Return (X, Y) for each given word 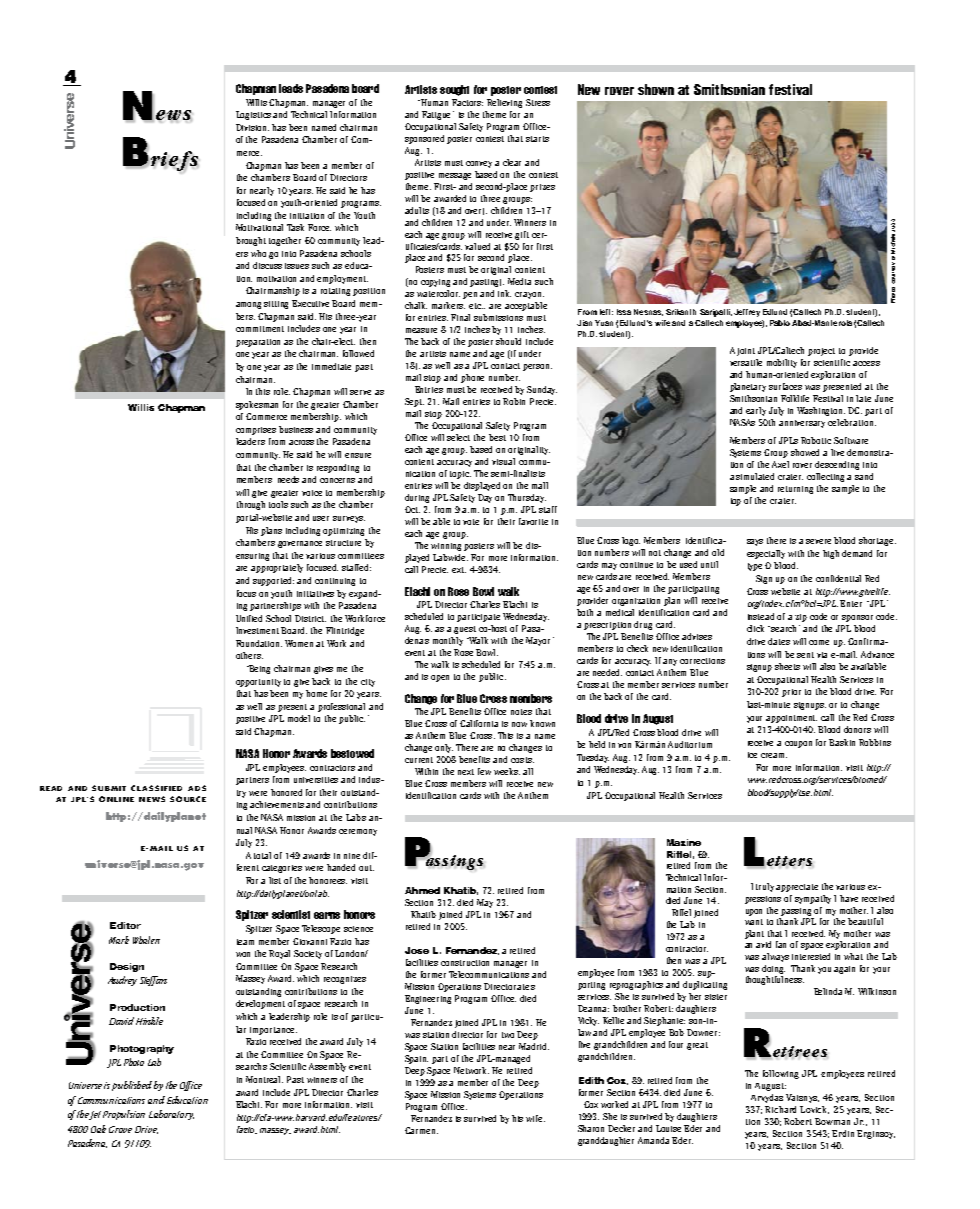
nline (120, 799)
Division (252, 127)
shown (656, 89)
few (484, 771)
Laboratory (171, 1115)
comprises (256, 431)
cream (774, 755)
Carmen (421, 1130)
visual (503, 461)
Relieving (504, 103)
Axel (780, 464)
